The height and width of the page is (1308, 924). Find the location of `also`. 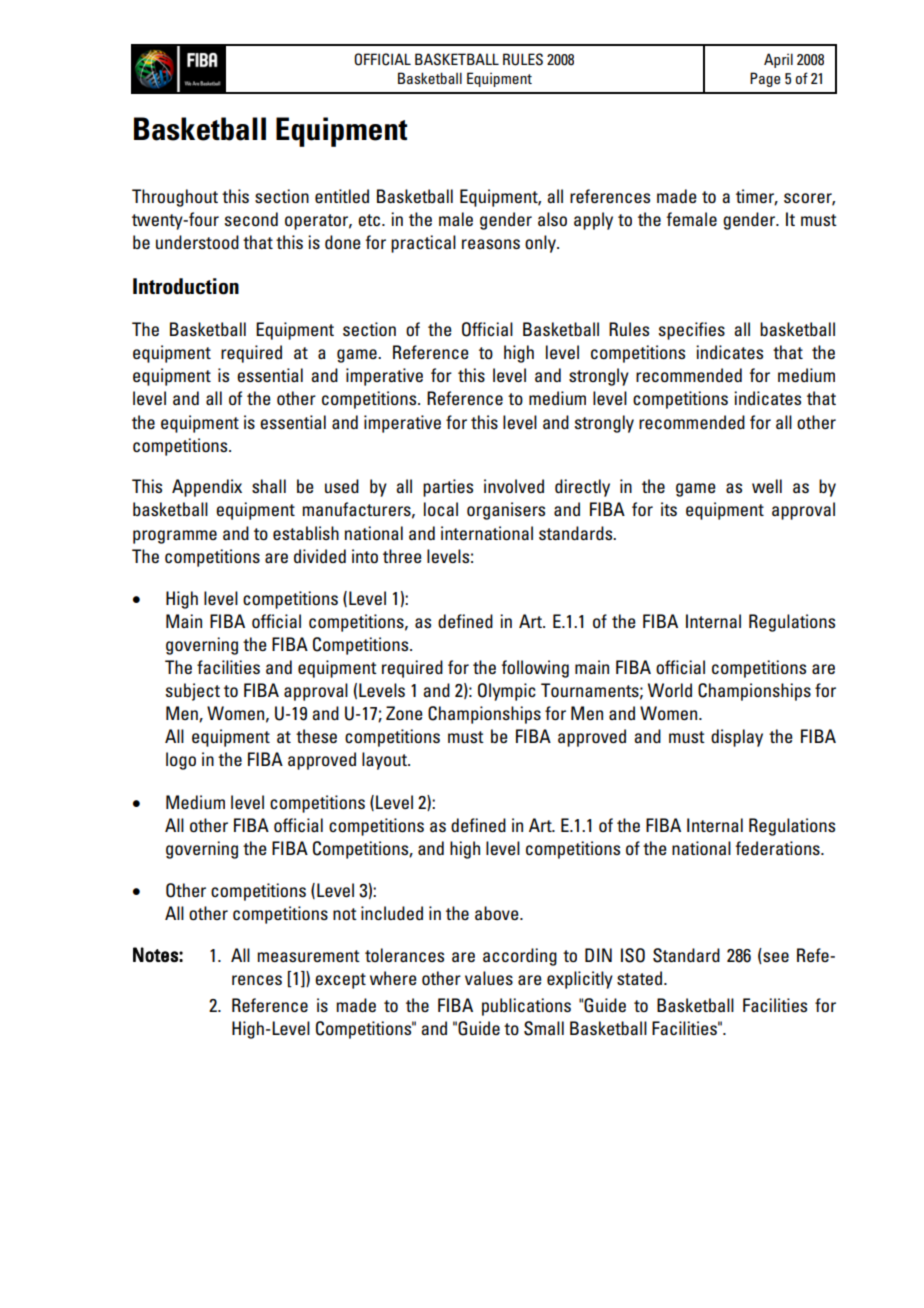

also is located at coordinates (552, 219).
